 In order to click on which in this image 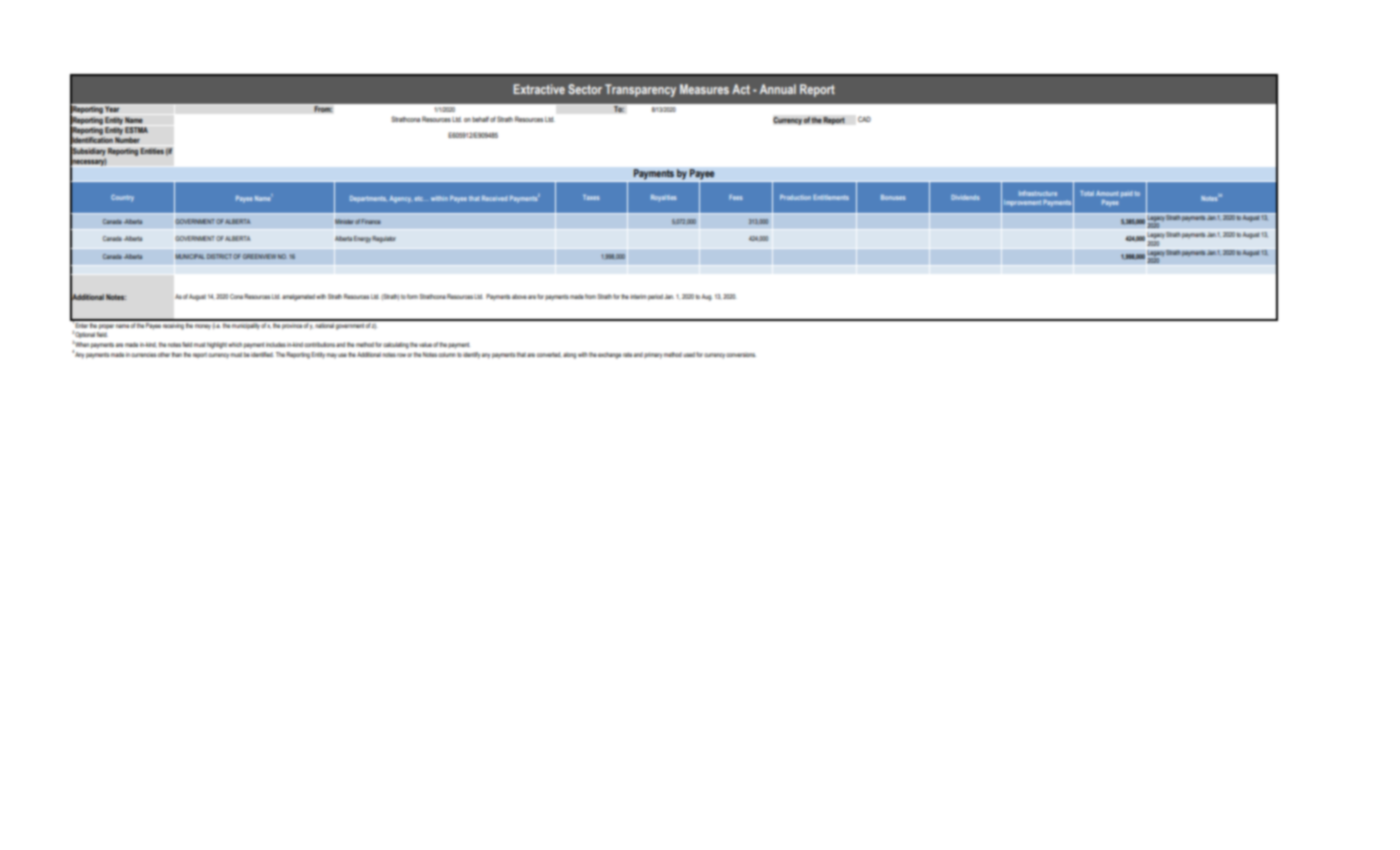, I will do `click(235, 344)`.
